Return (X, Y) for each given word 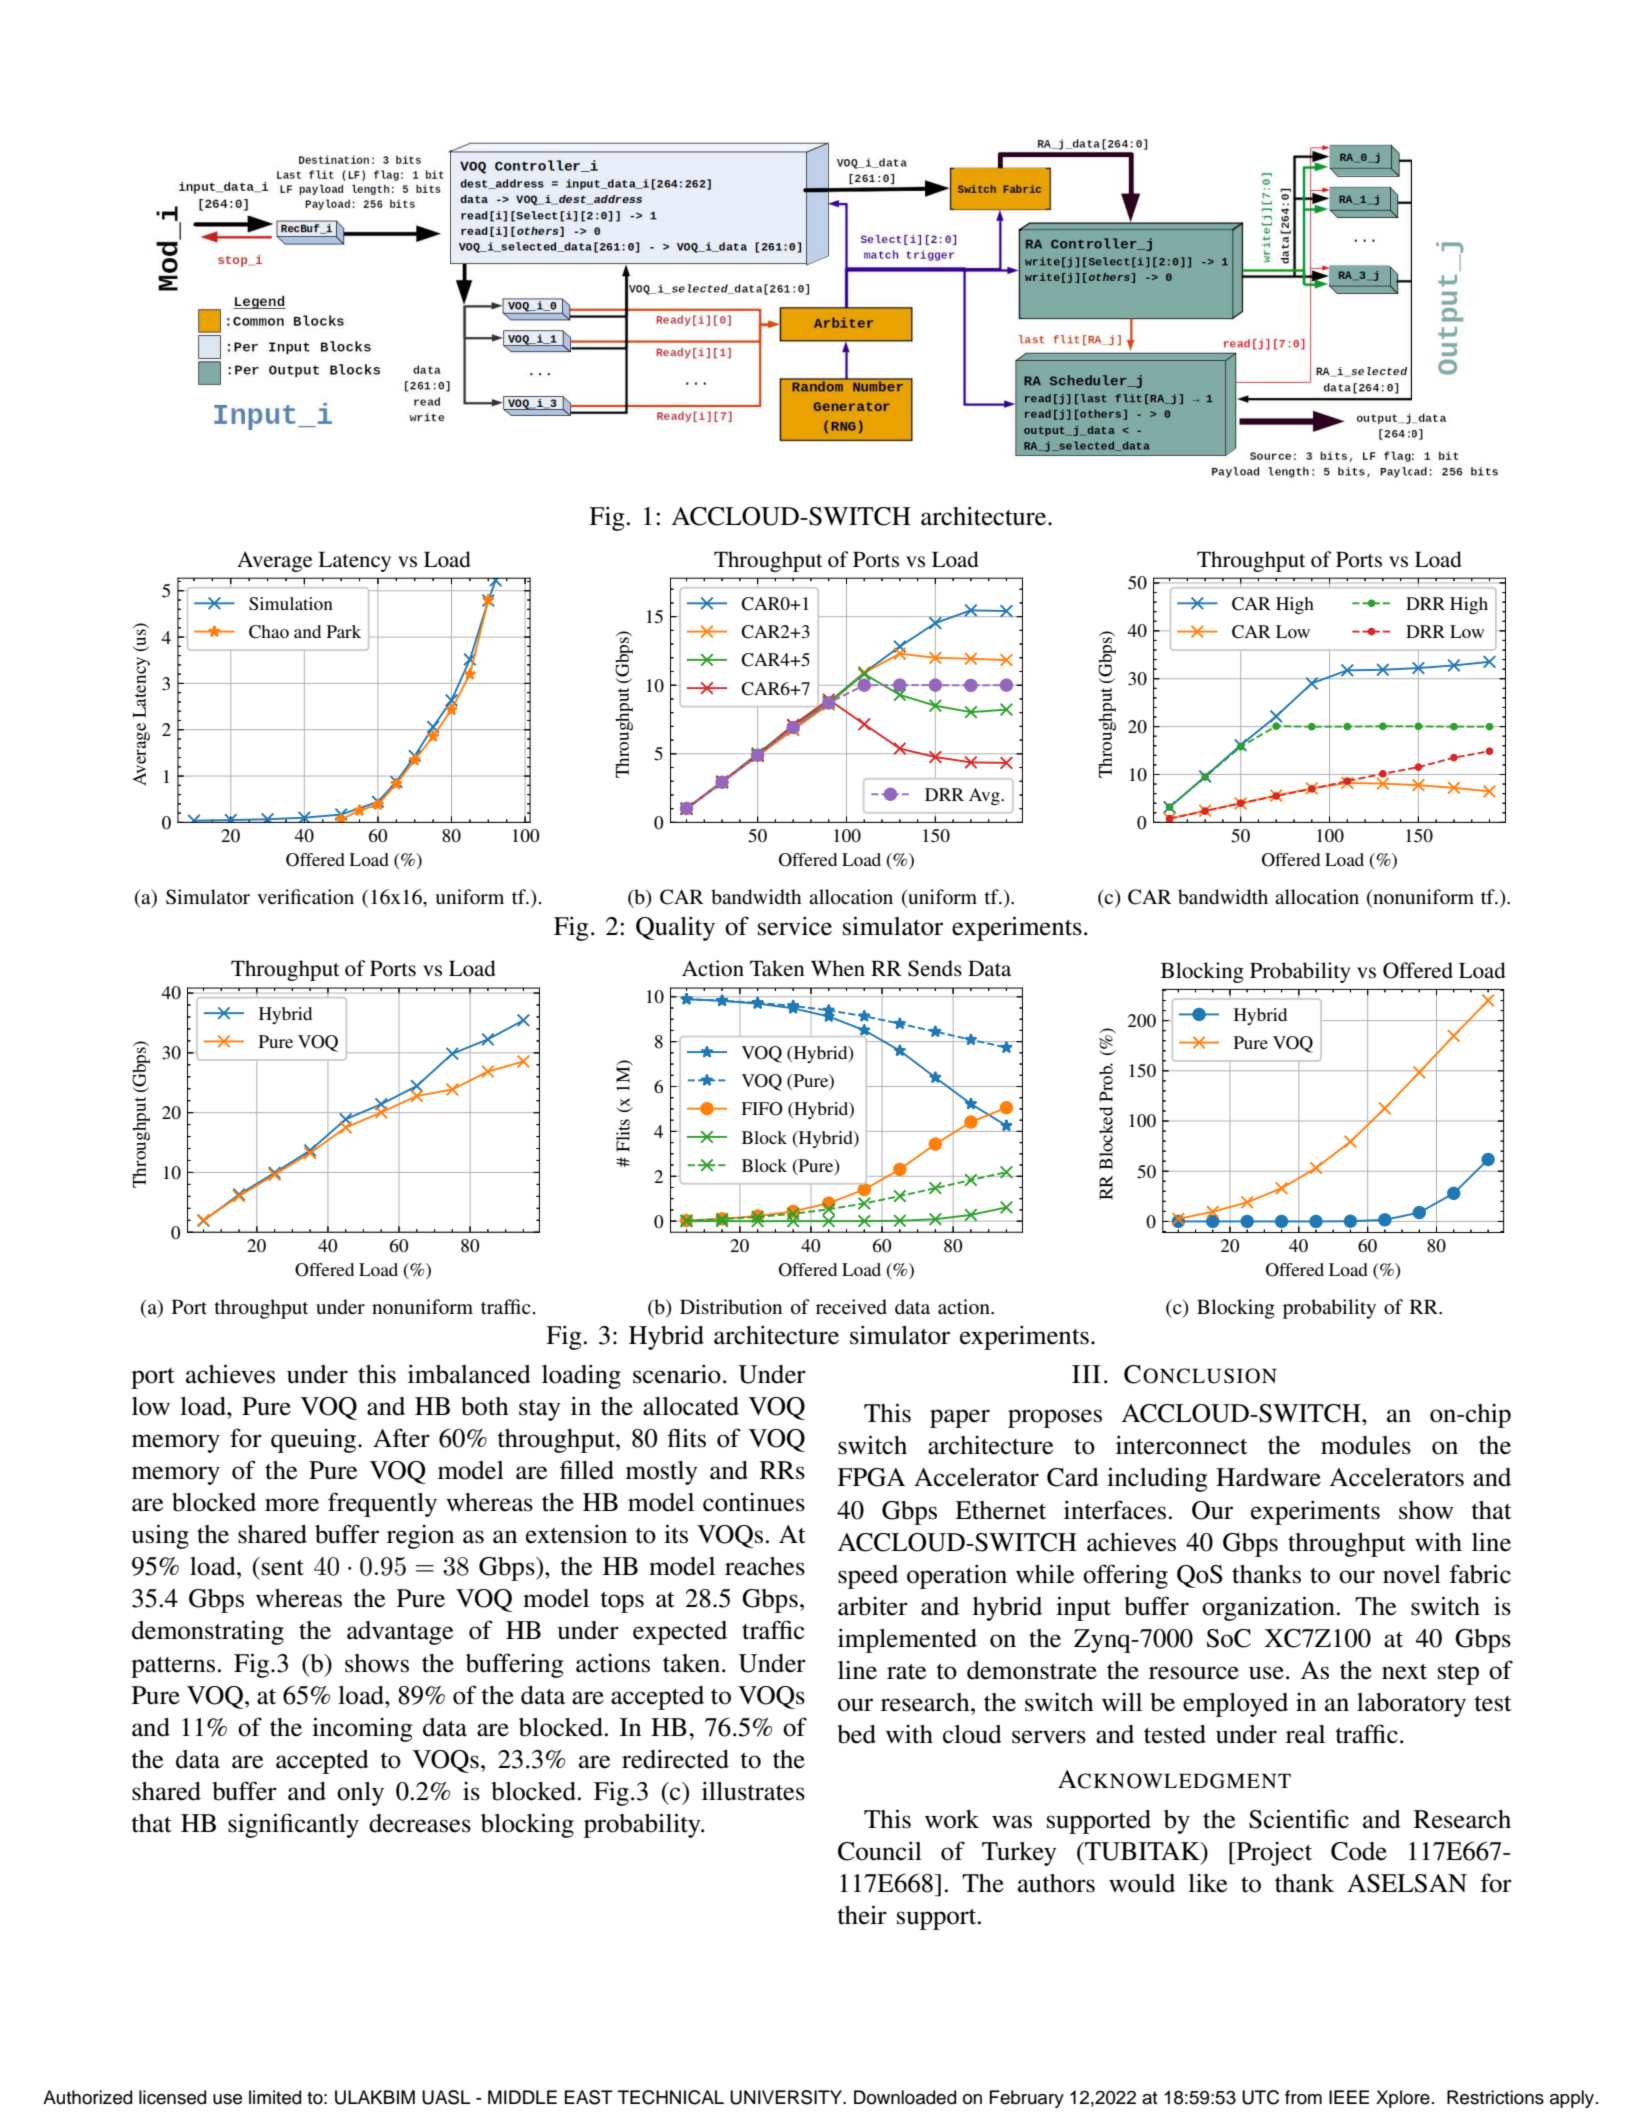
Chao (269, 632)
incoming (362, 1729)
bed (856, 1734)
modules (1366, 1445)
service (795, 926)
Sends (935, 968)
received (851, 1307)
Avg (985, 796)
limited (275, 2097)
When (838, 968)
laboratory (1411, 1705)
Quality (675, 928)
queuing (315, 1441)
